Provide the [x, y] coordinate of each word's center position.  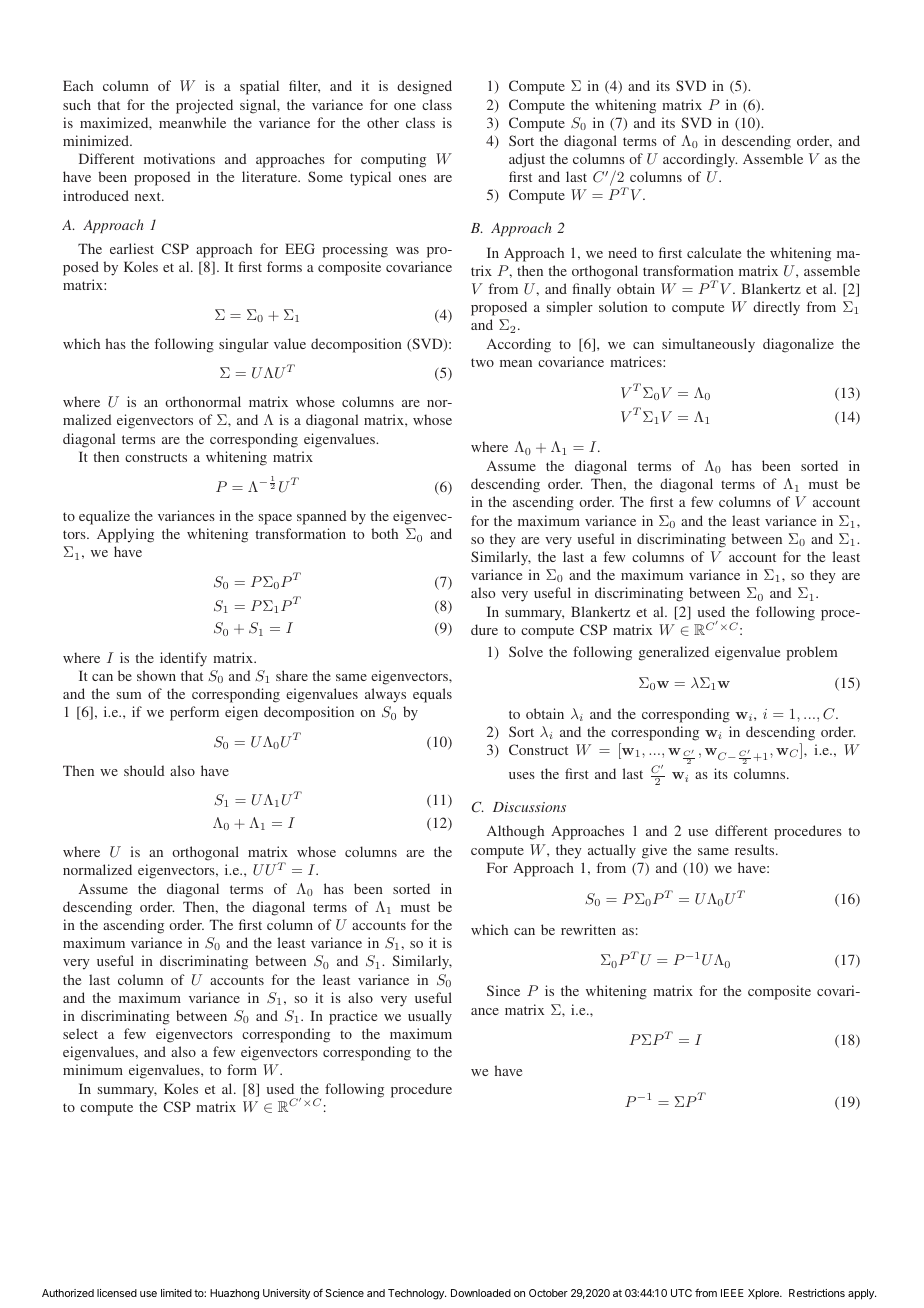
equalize [104, 517]
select [80, 1033]
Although [515, 832]
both [384, 533]
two [482, 362]
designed [424, 87]
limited [176, 1293]
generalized [674, 653]
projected [204, 106]
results [756, 849]
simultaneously [708, 345]
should [144, 770]
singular [244, 345]
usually [430, 1017]
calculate [714, 252]
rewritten [588, 929]
